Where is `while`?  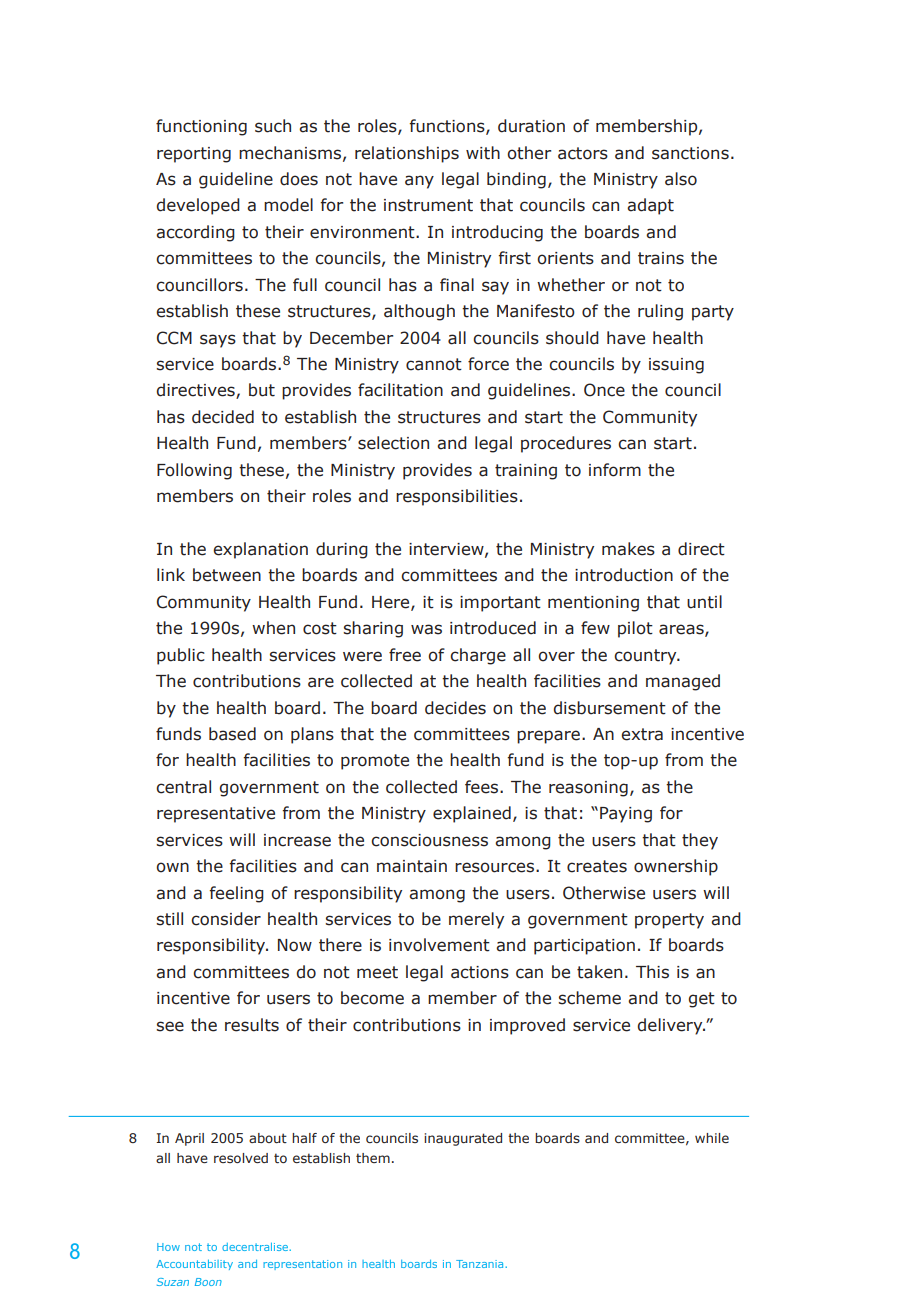 while is located at coordinates (712, 1138).
